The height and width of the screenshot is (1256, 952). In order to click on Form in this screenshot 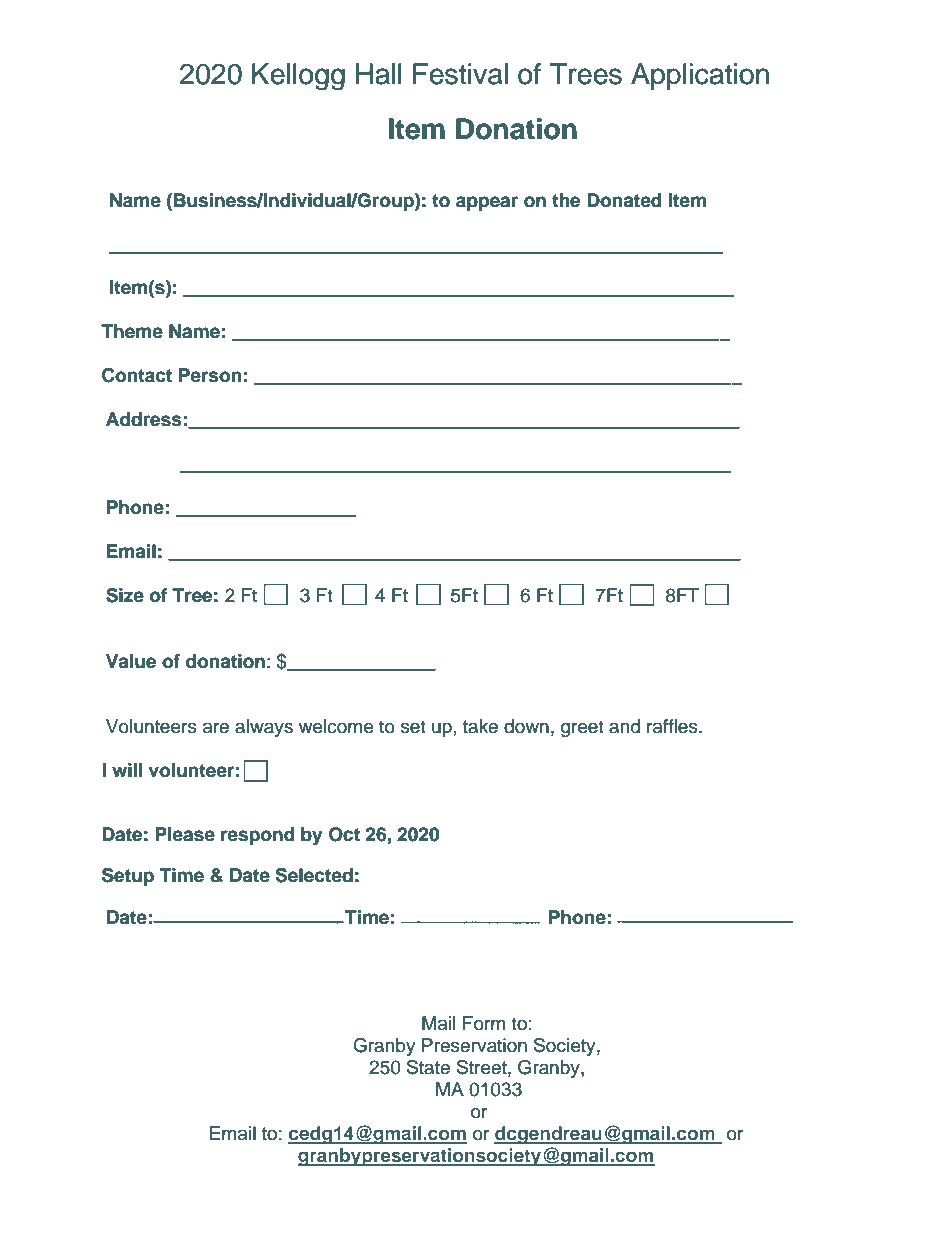, I will do `click(484, 1023)`.
